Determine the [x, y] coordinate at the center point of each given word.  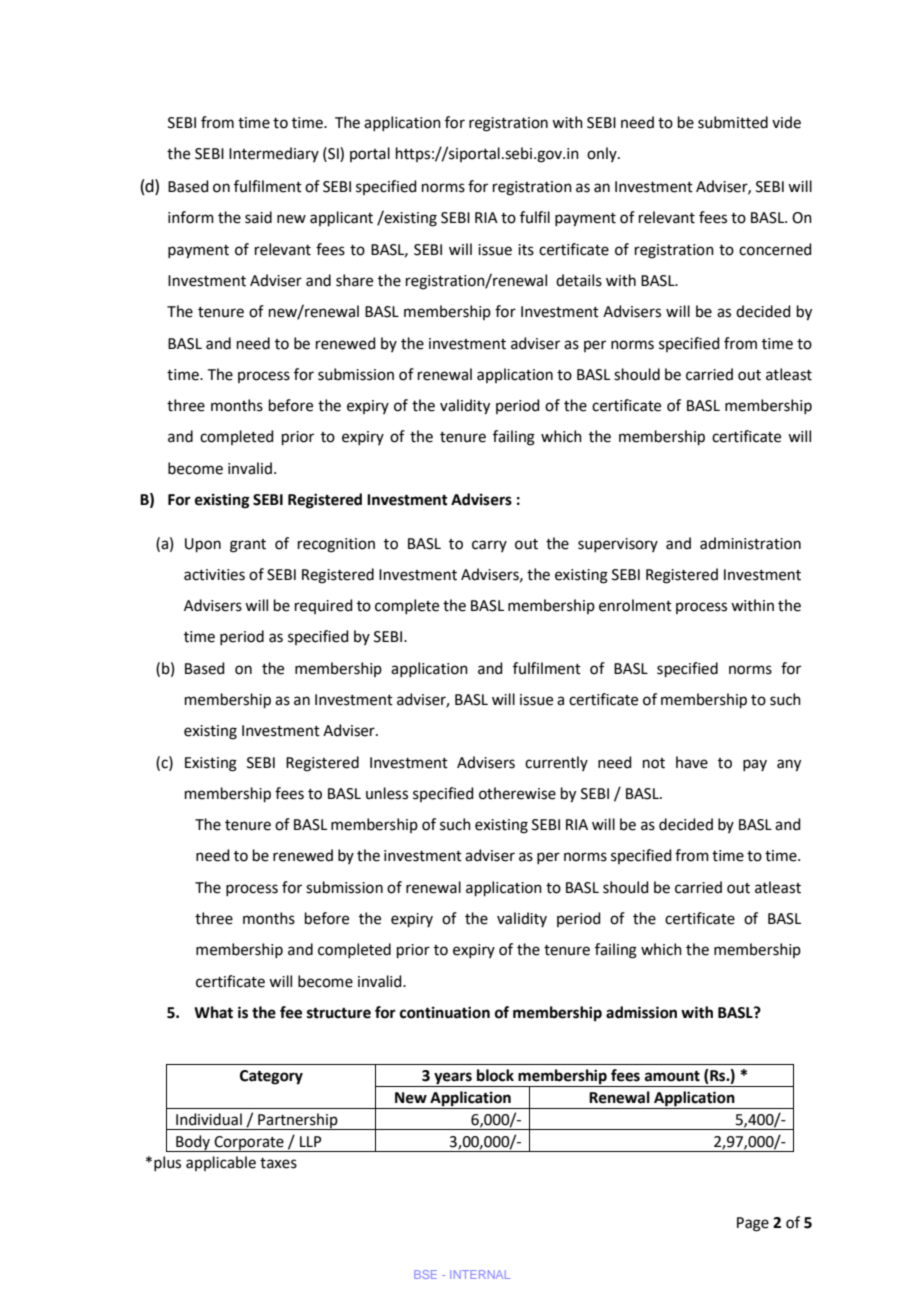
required [324, 606]
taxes [278, 1163]
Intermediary [274, 154]
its [526, 250]
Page [753, 1224]
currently [556, 763]
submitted [733, 122]
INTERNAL [480, 1274]
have [692, 762]
